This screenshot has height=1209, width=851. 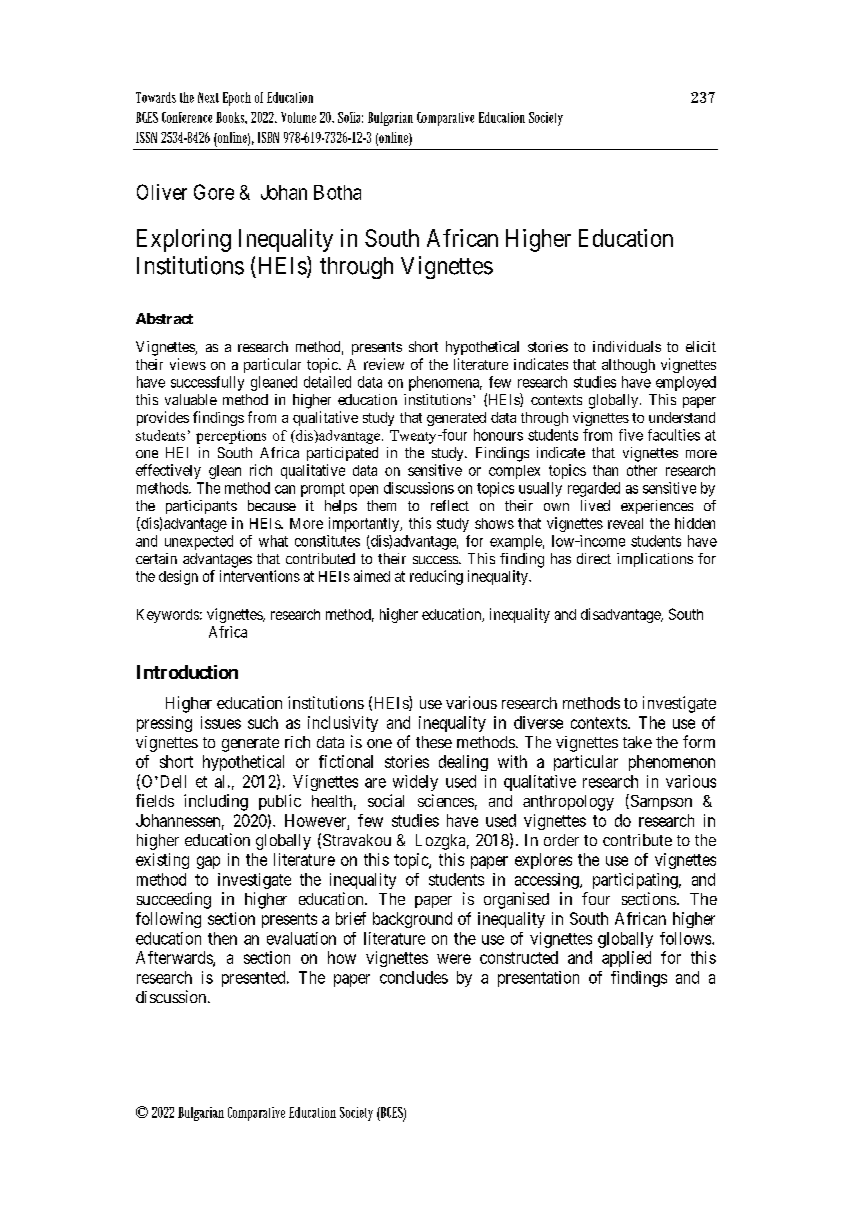 I want to click on unexpected, so click(x=199, y=542).
